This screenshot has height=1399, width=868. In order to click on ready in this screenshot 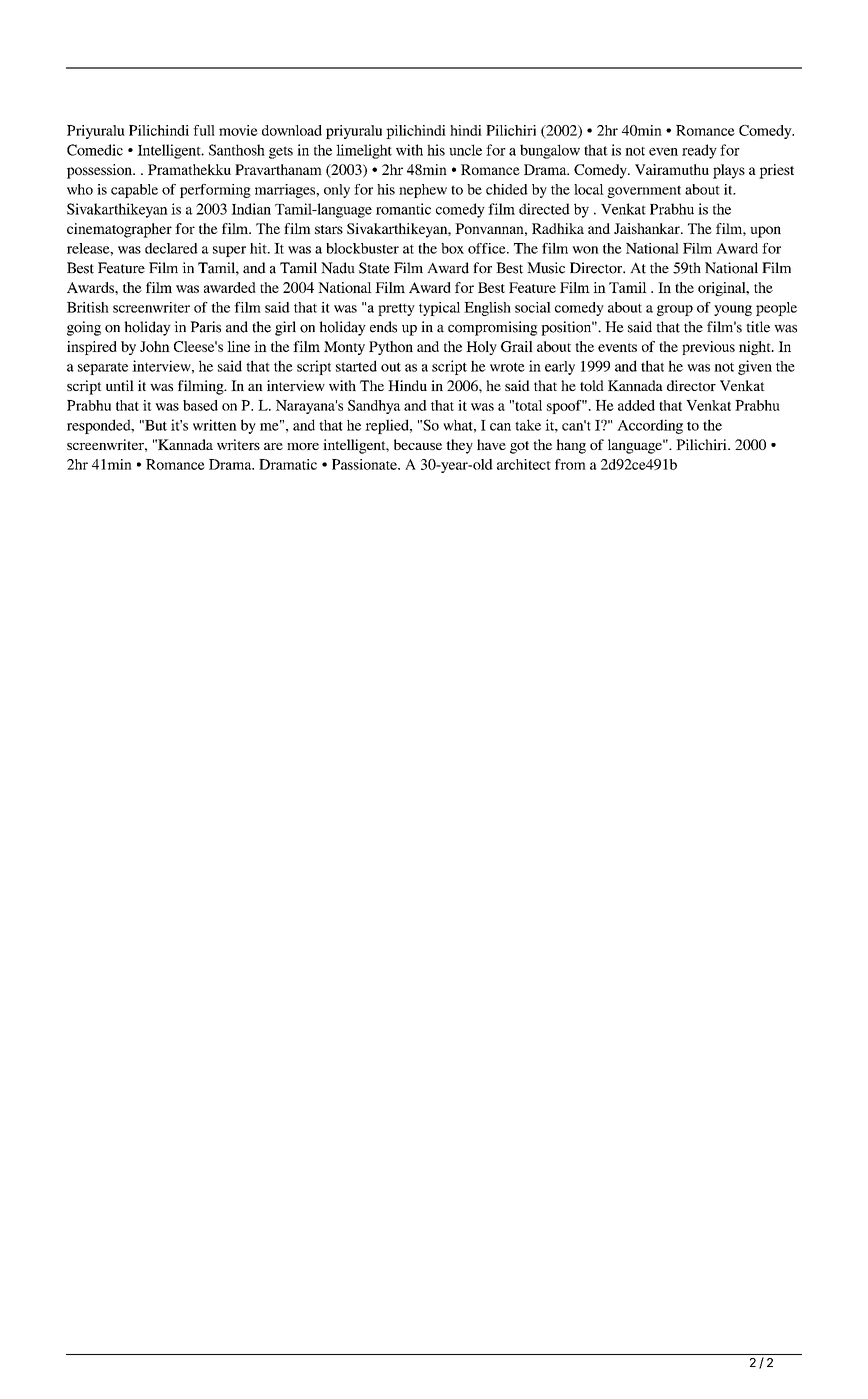, I will do `click(699, 151)`.
